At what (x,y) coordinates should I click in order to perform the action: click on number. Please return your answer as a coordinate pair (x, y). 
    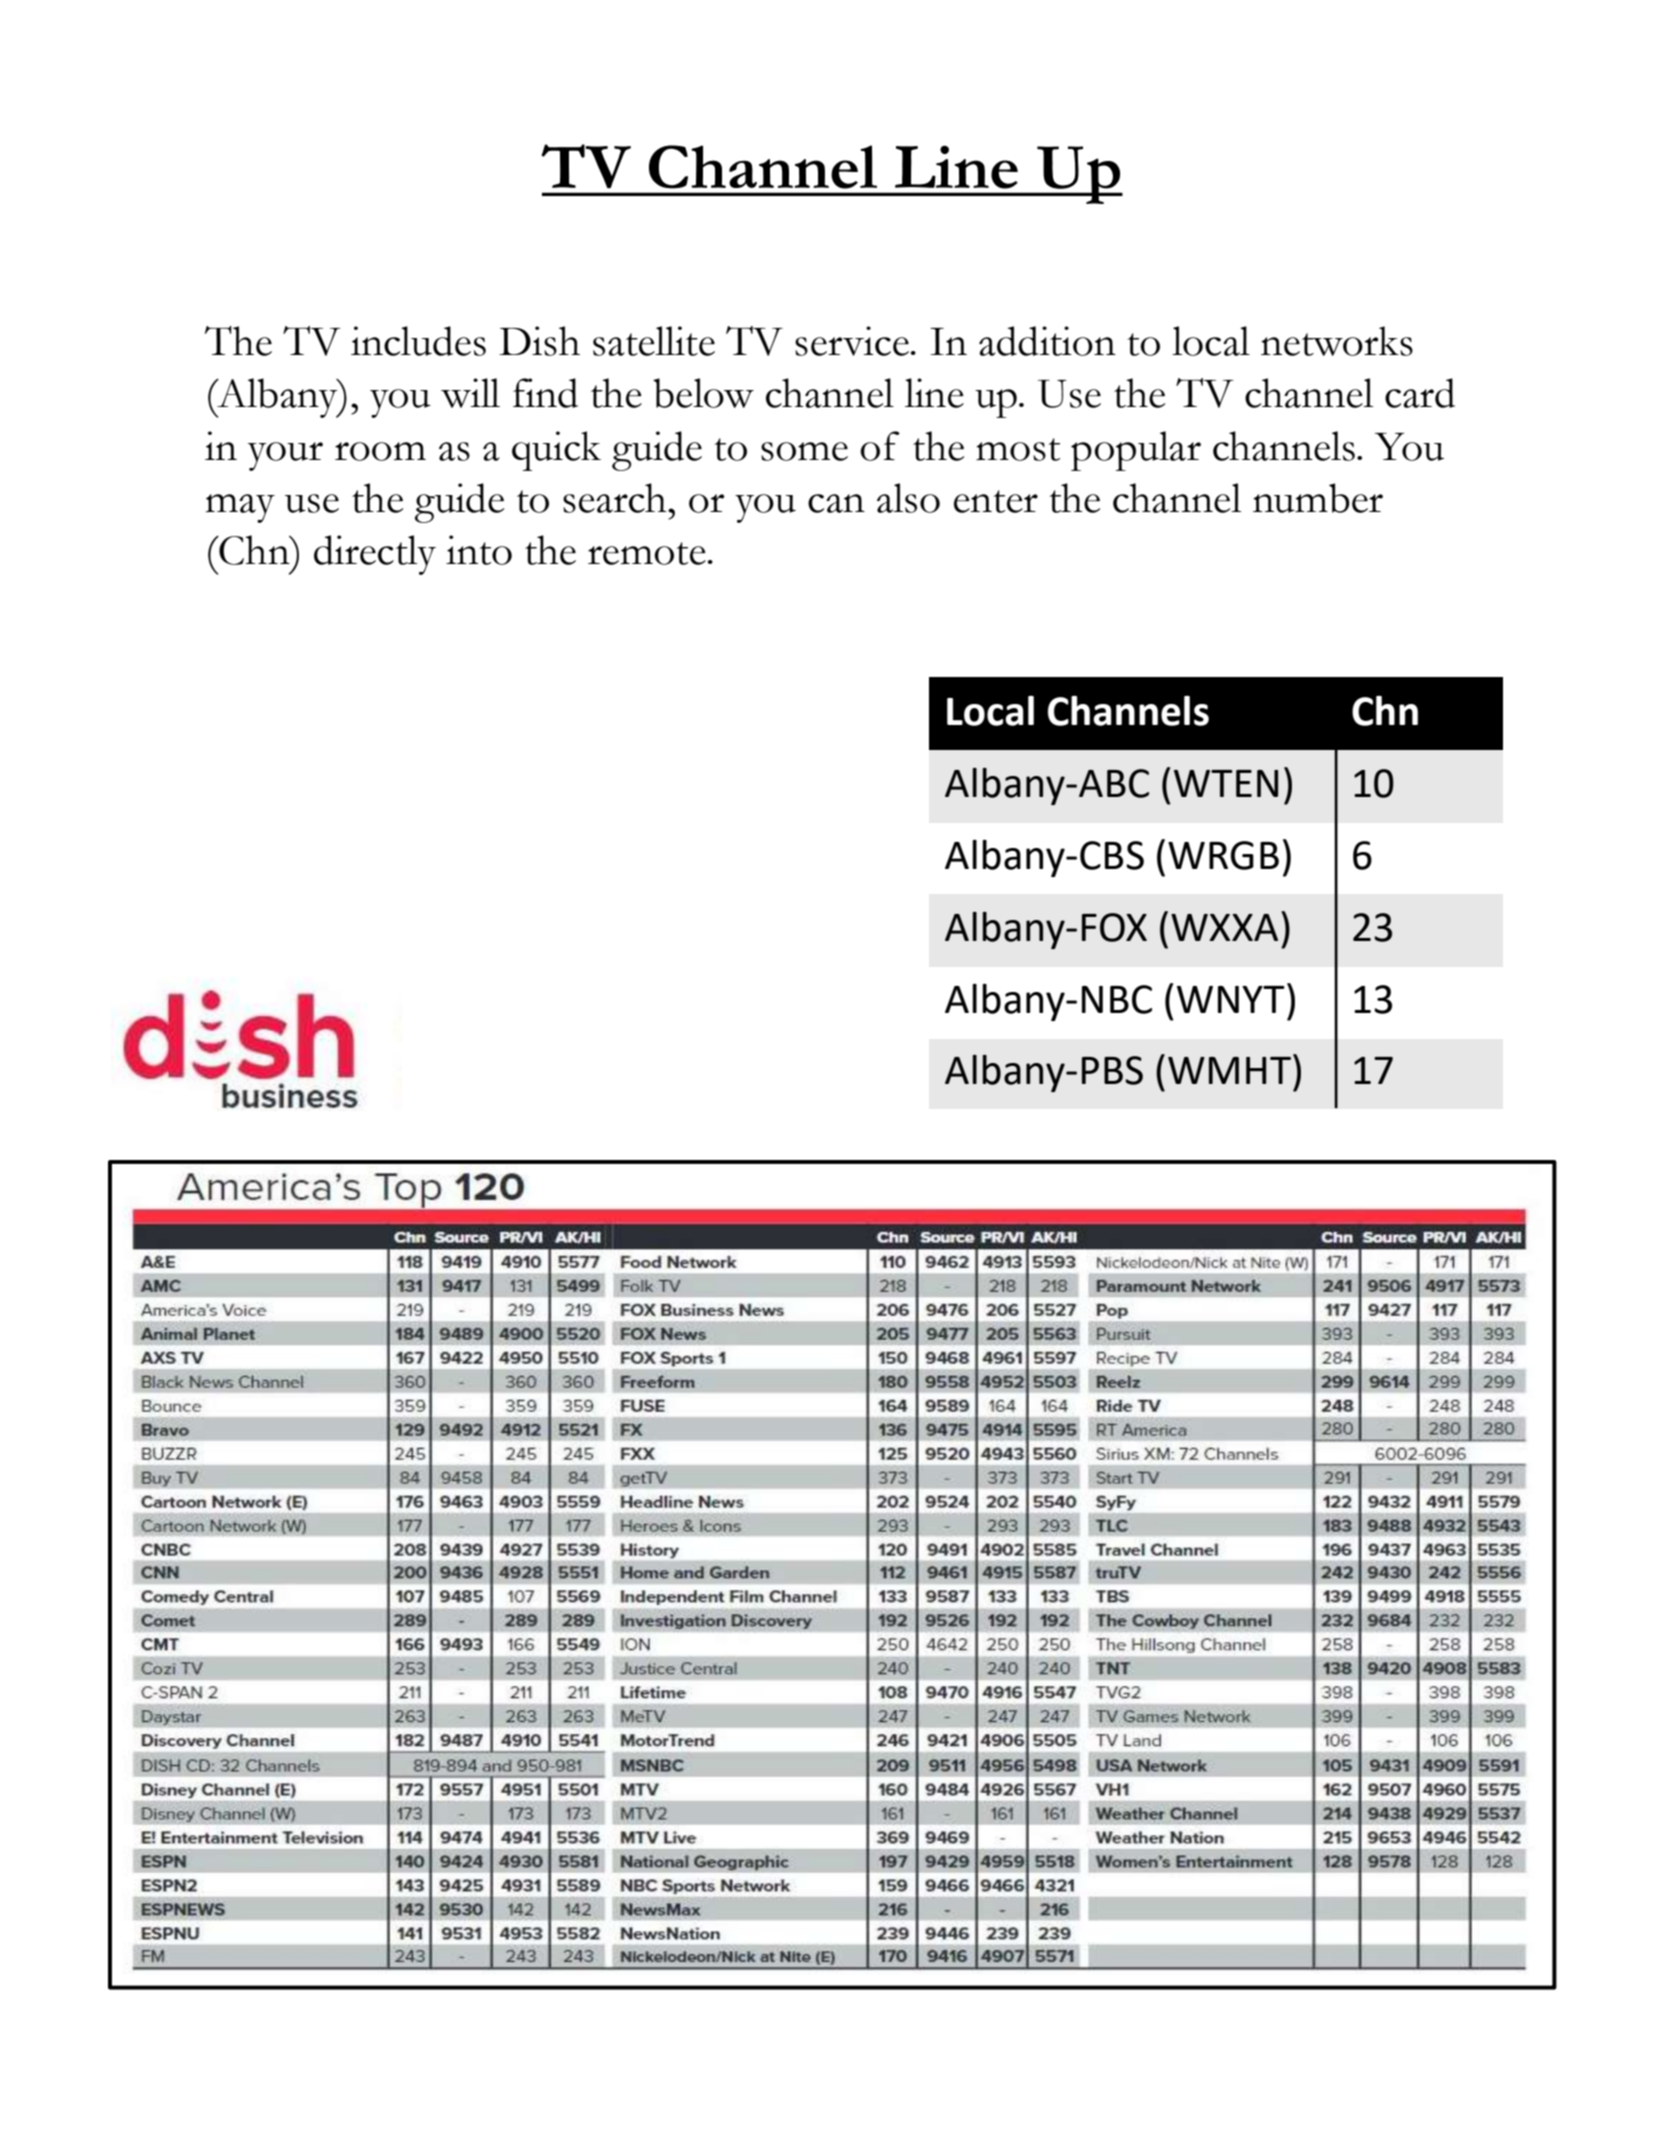
    Looking at the image, I should click on (1318, 498).
